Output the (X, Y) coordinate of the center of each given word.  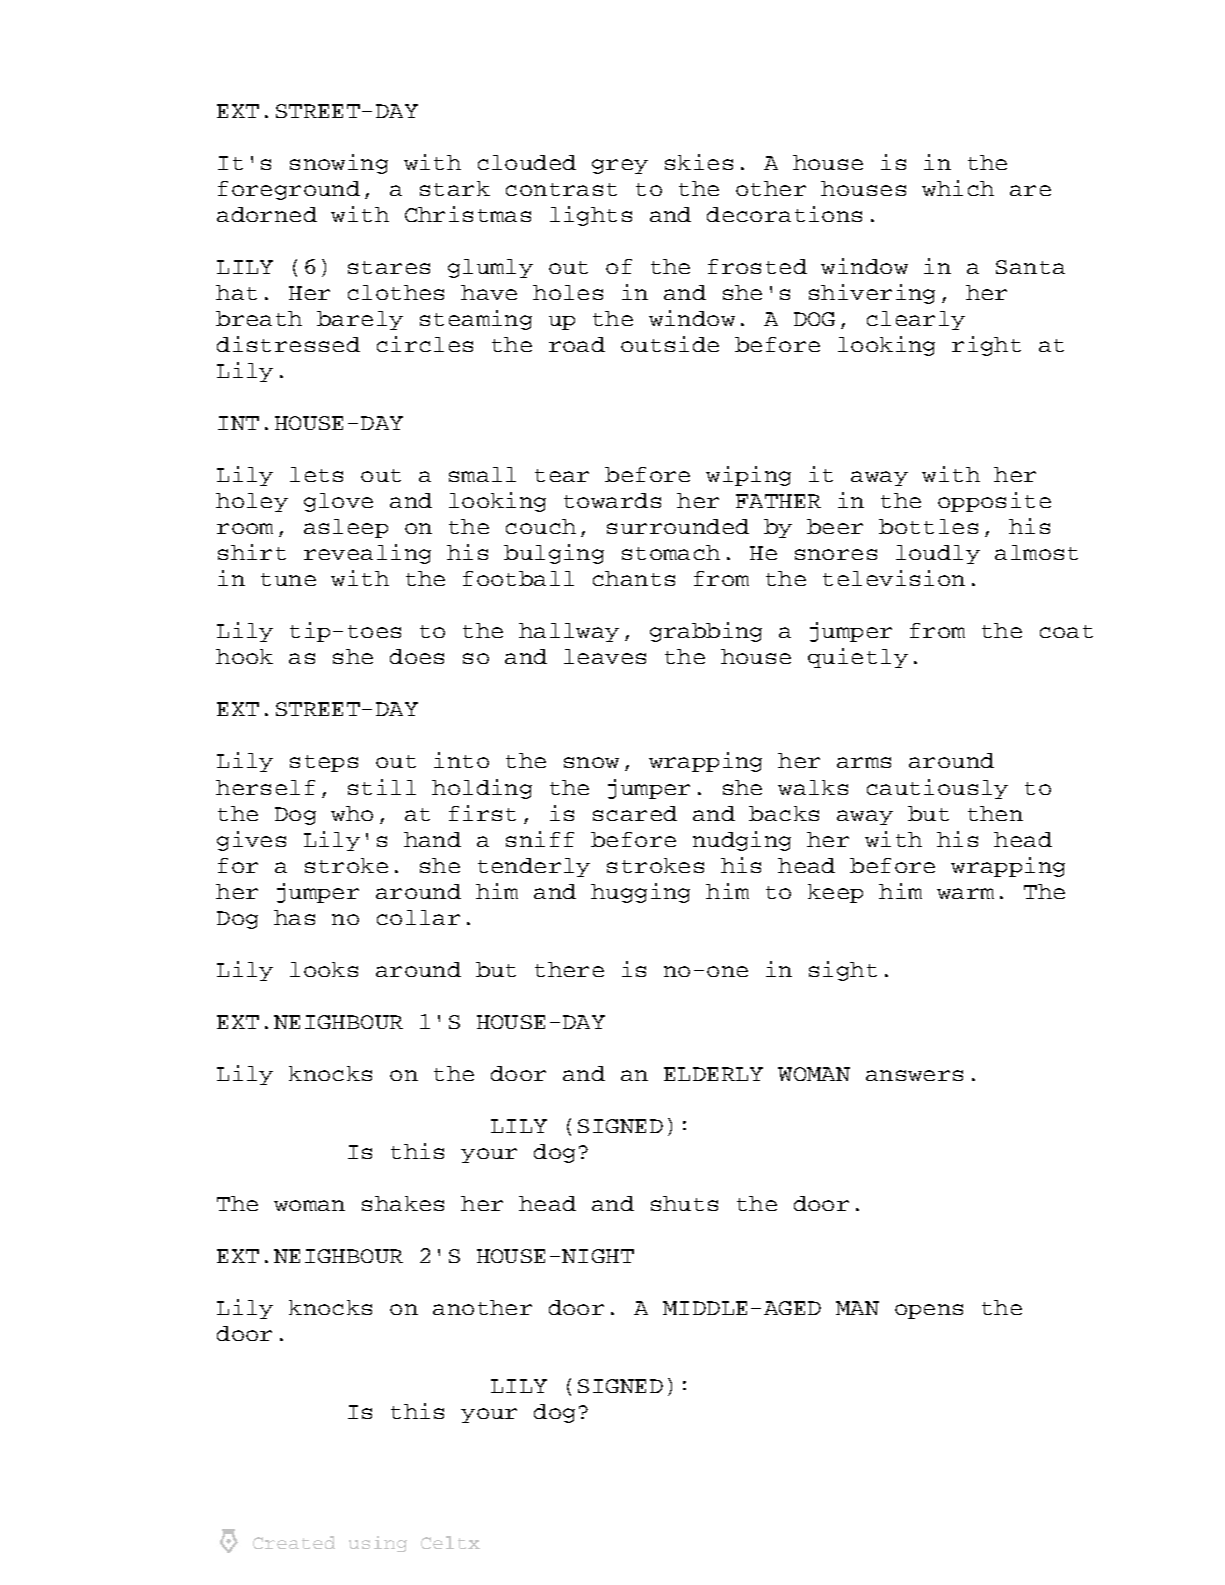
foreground (289, 190)
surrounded (678, 526)
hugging (640, 893)
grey (620, 166)
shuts (684, 1203)
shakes (403, 1203)
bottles (928, 526)
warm (965, 893)
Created (294, 1542)
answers (914, 1075)
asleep (346, 528)
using (378, 1544)
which (958, 188)
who (352, 813)
